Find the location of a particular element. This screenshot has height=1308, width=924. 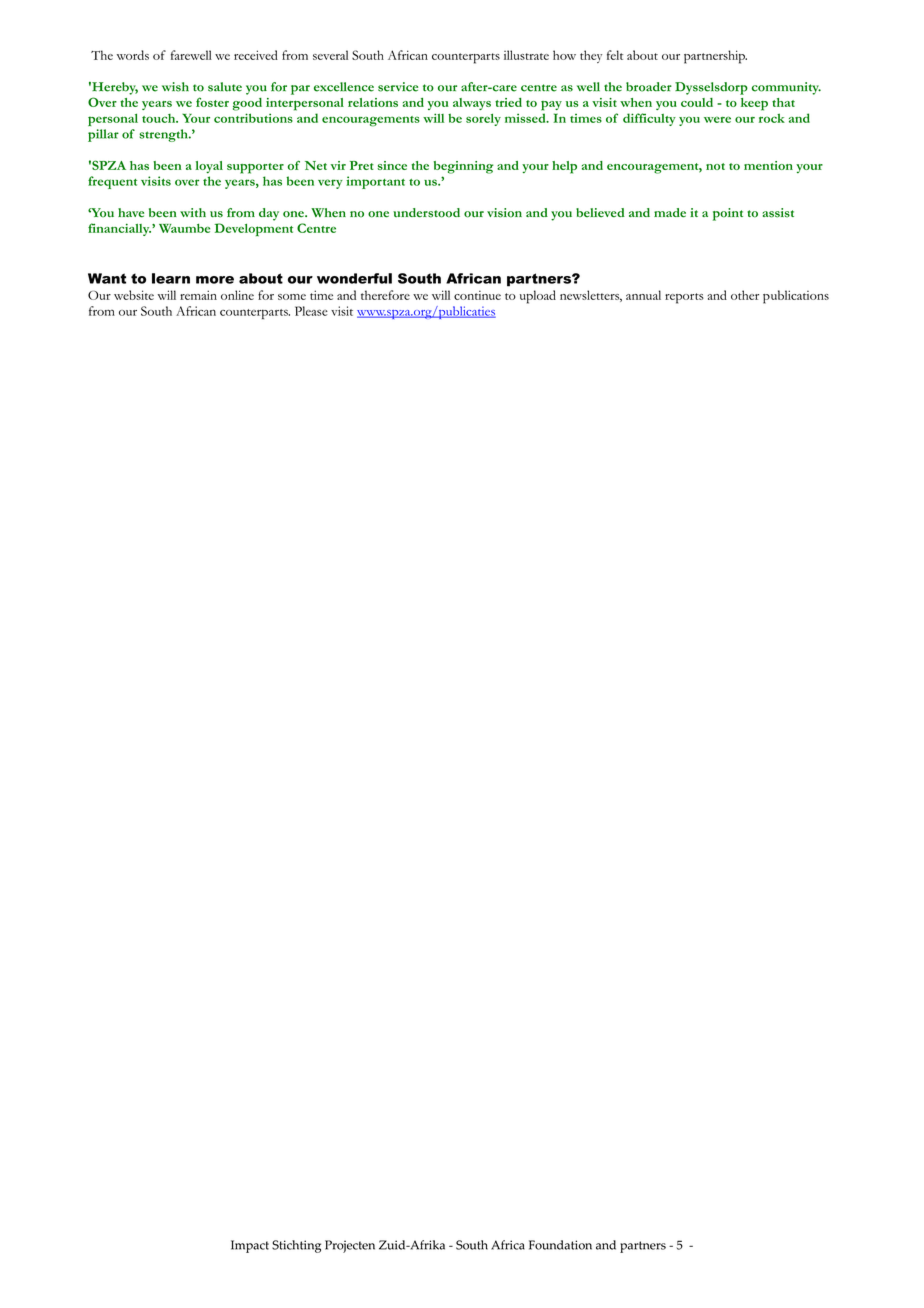

Foundation is located at coordinates (560, 1245).
